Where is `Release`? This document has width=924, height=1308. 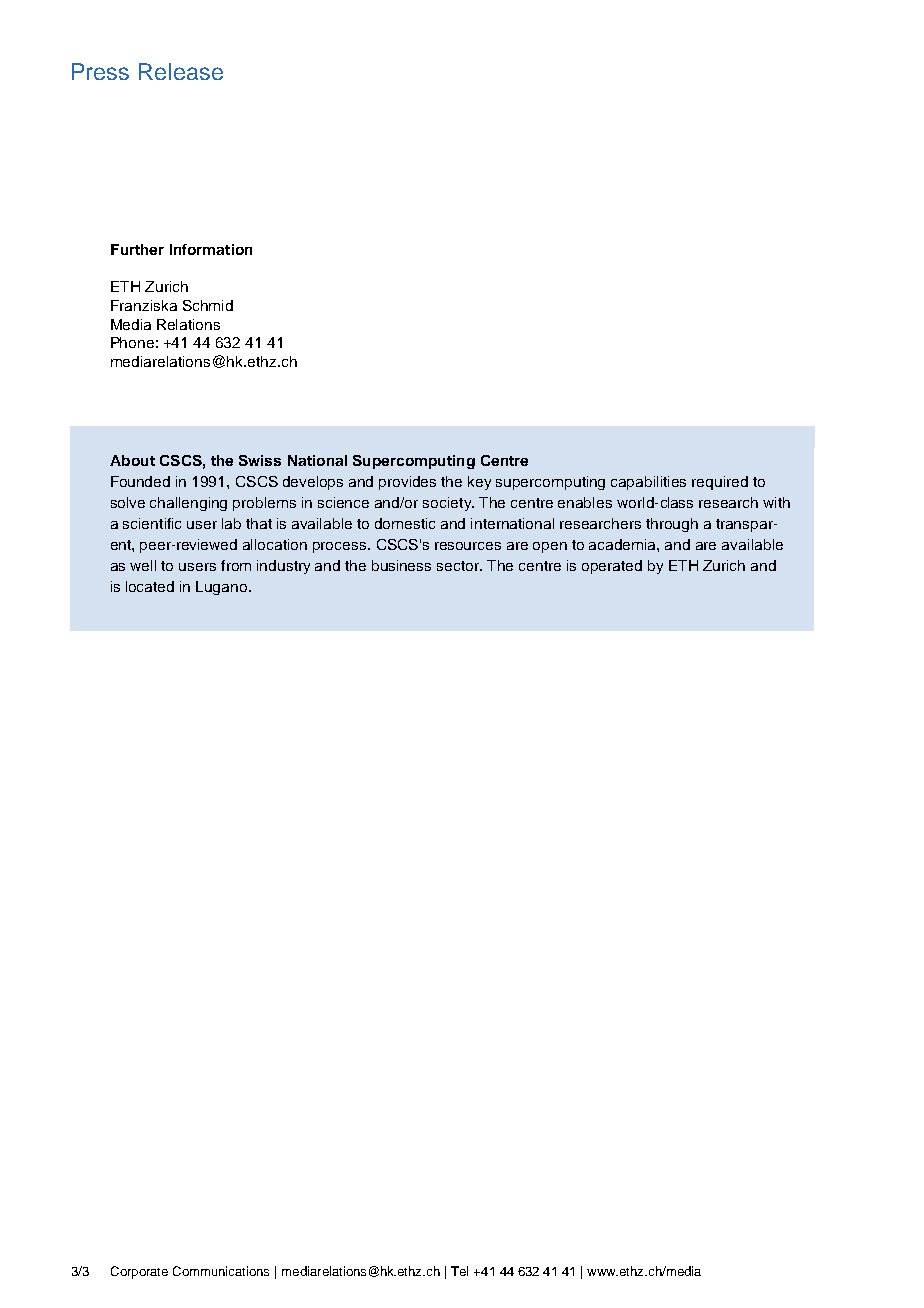 Release is located at coordinates (181, 71).
